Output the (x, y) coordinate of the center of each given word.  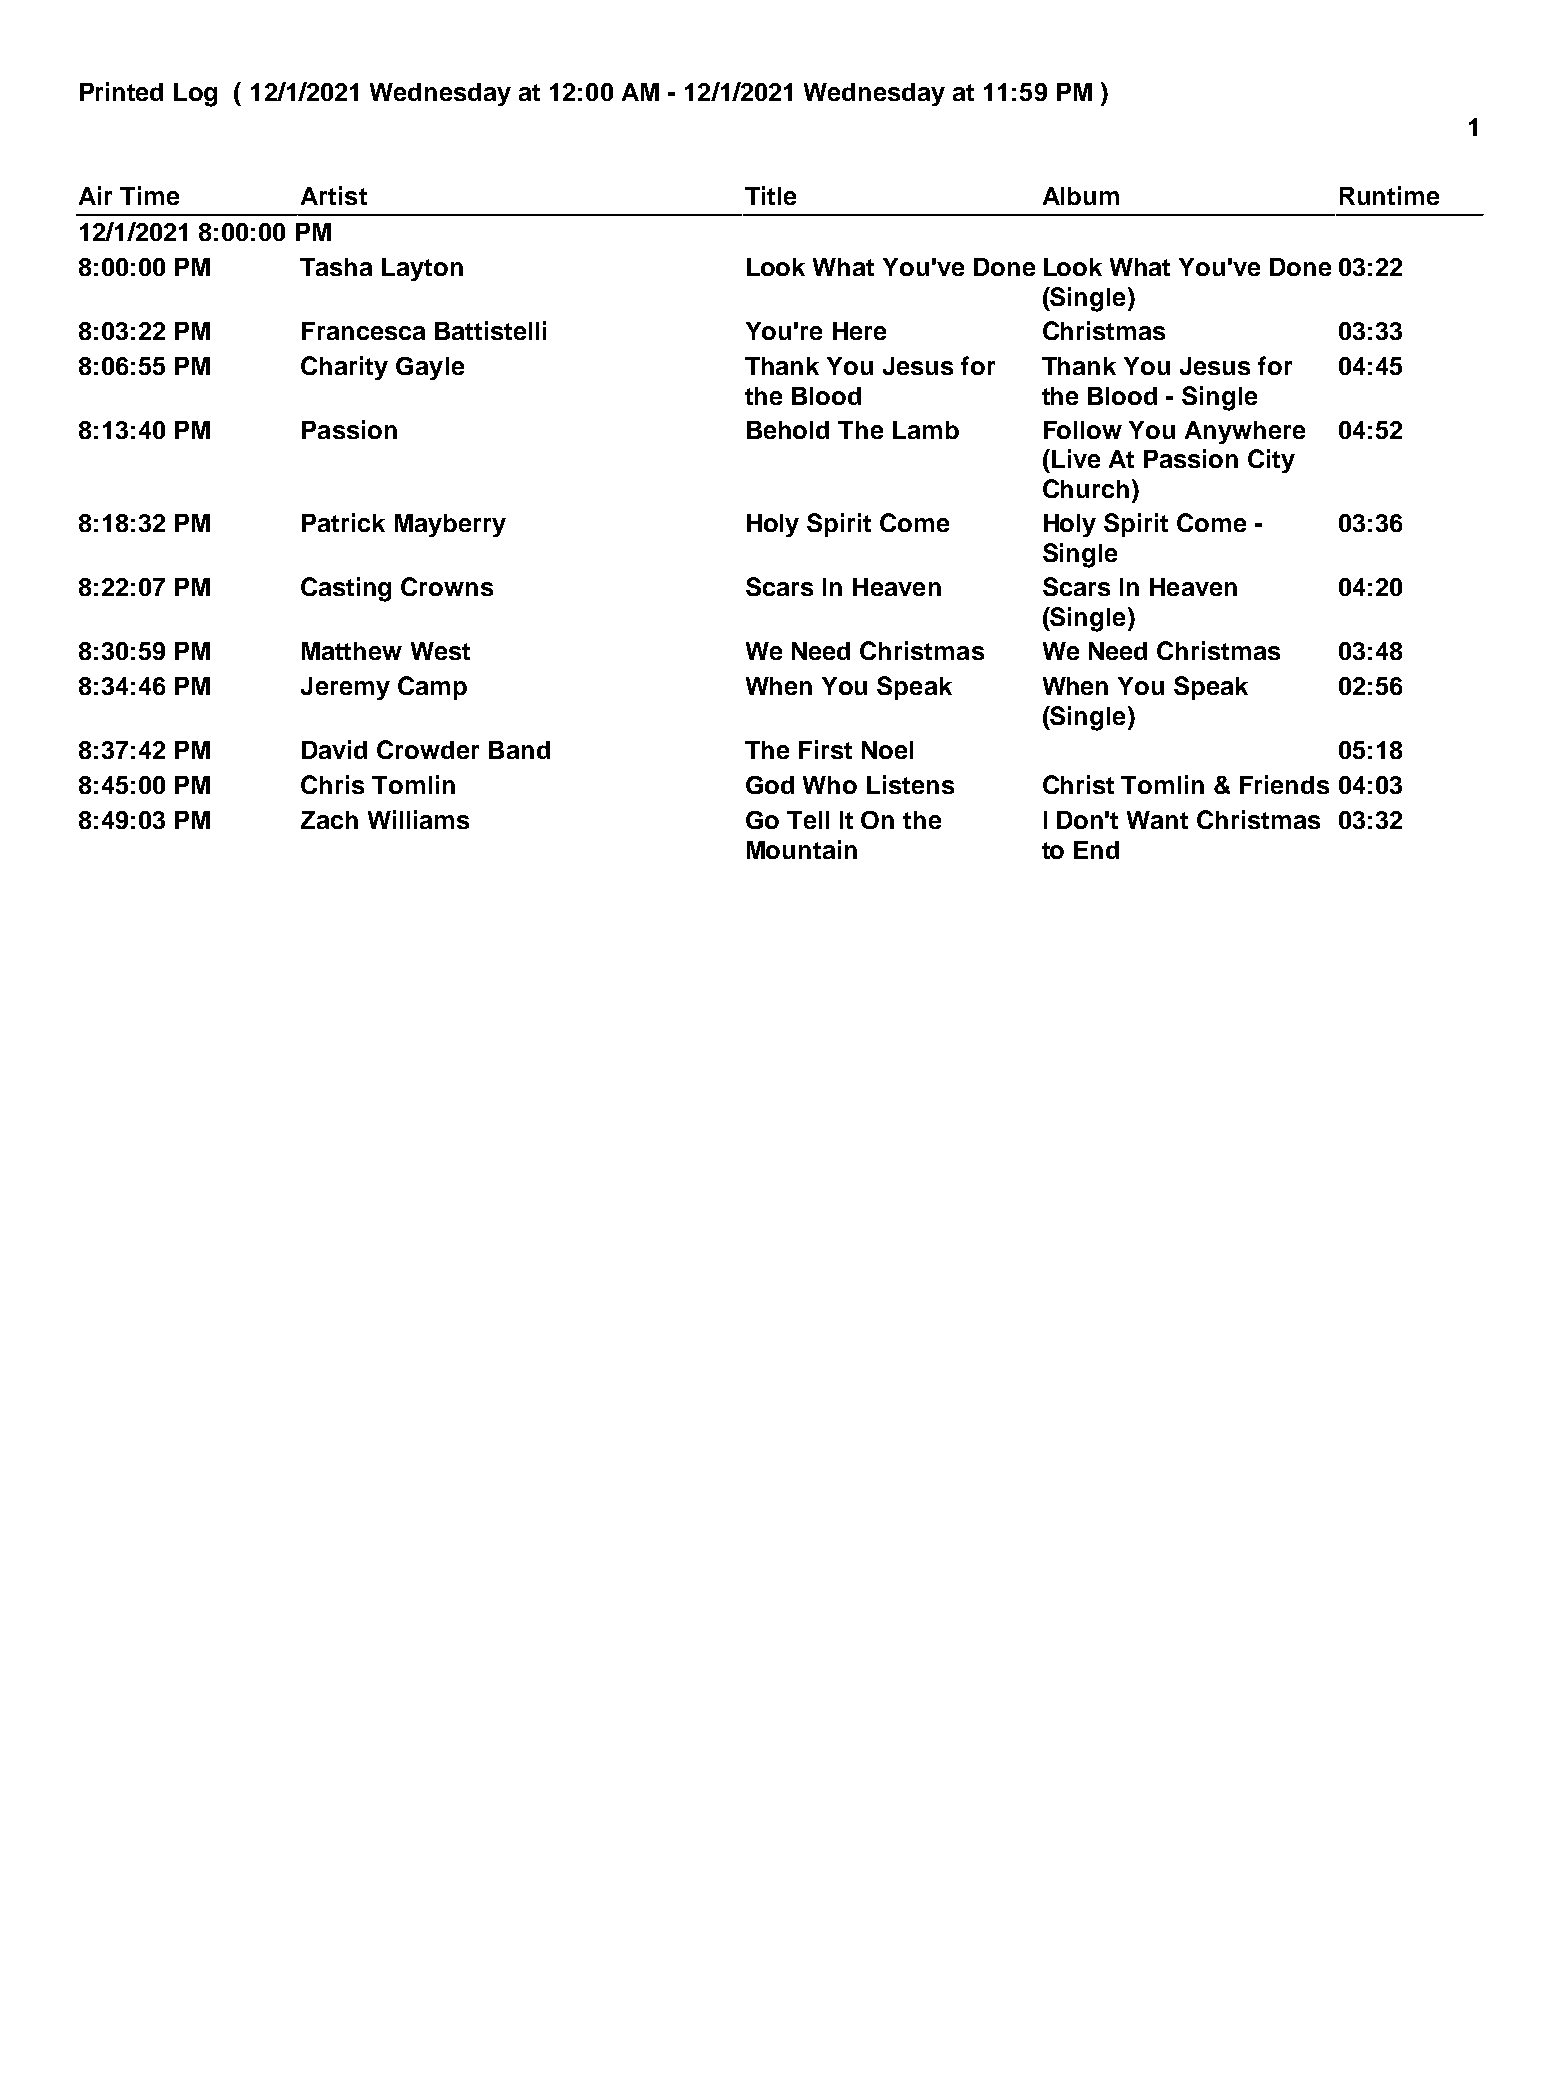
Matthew (352, 651)
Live (1076, 458)
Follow (1083, 430)
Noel (887, 750)
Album (1081, 196)
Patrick (343, 522)
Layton (422, 269)
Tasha (336, 267)
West (440, 651)
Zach (329, 820)
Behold (788, 430)
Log (195, 95)
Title (770, 195)
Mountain (802, 849)
